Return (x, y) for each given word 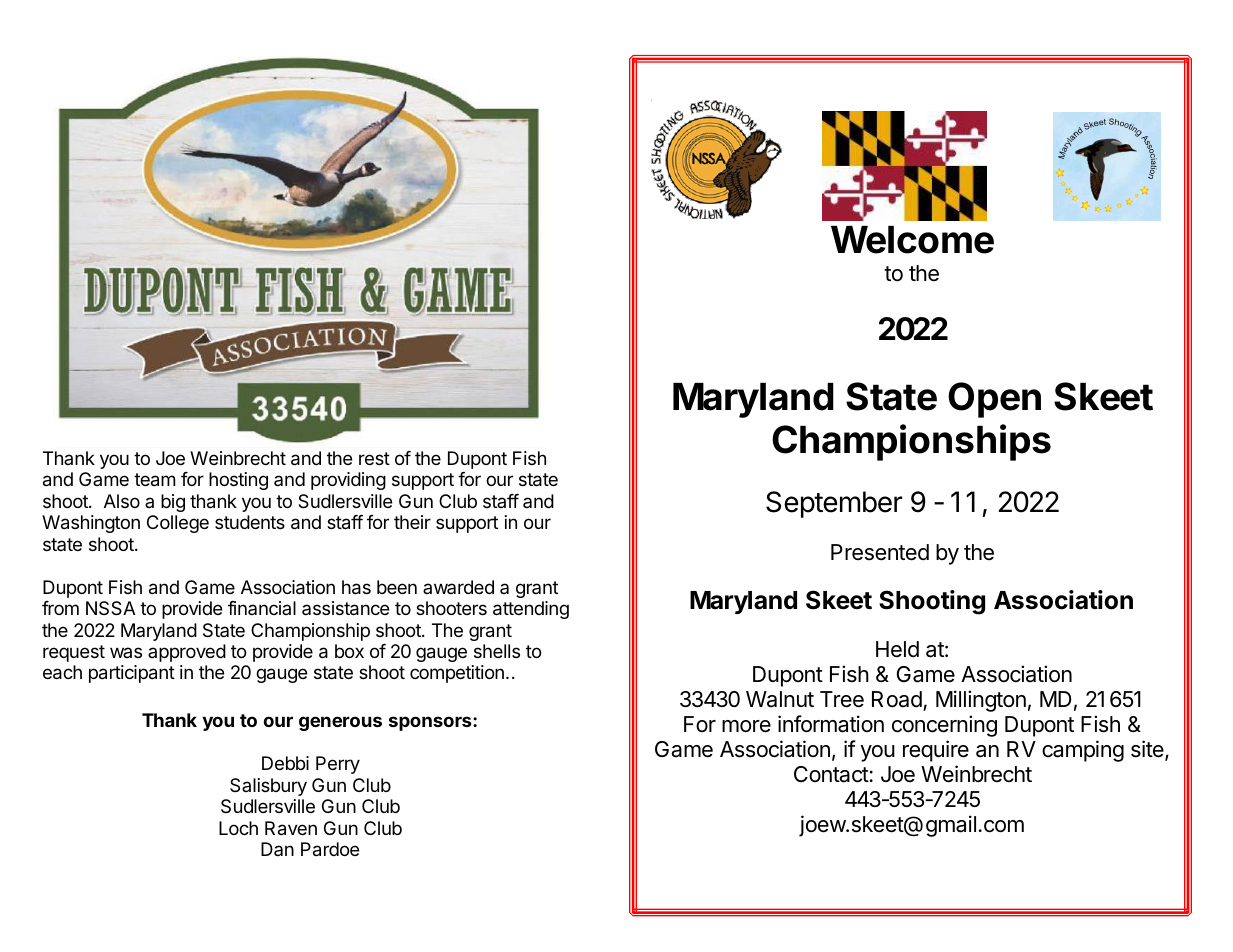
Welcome (912, 240)
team (154, 480)
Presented (880, 552)
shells (497, 651)
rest (374, 458)
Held (897, 649)
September (834, 504)
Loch (238, 828)
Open (994, 400)
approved (187, 653)
